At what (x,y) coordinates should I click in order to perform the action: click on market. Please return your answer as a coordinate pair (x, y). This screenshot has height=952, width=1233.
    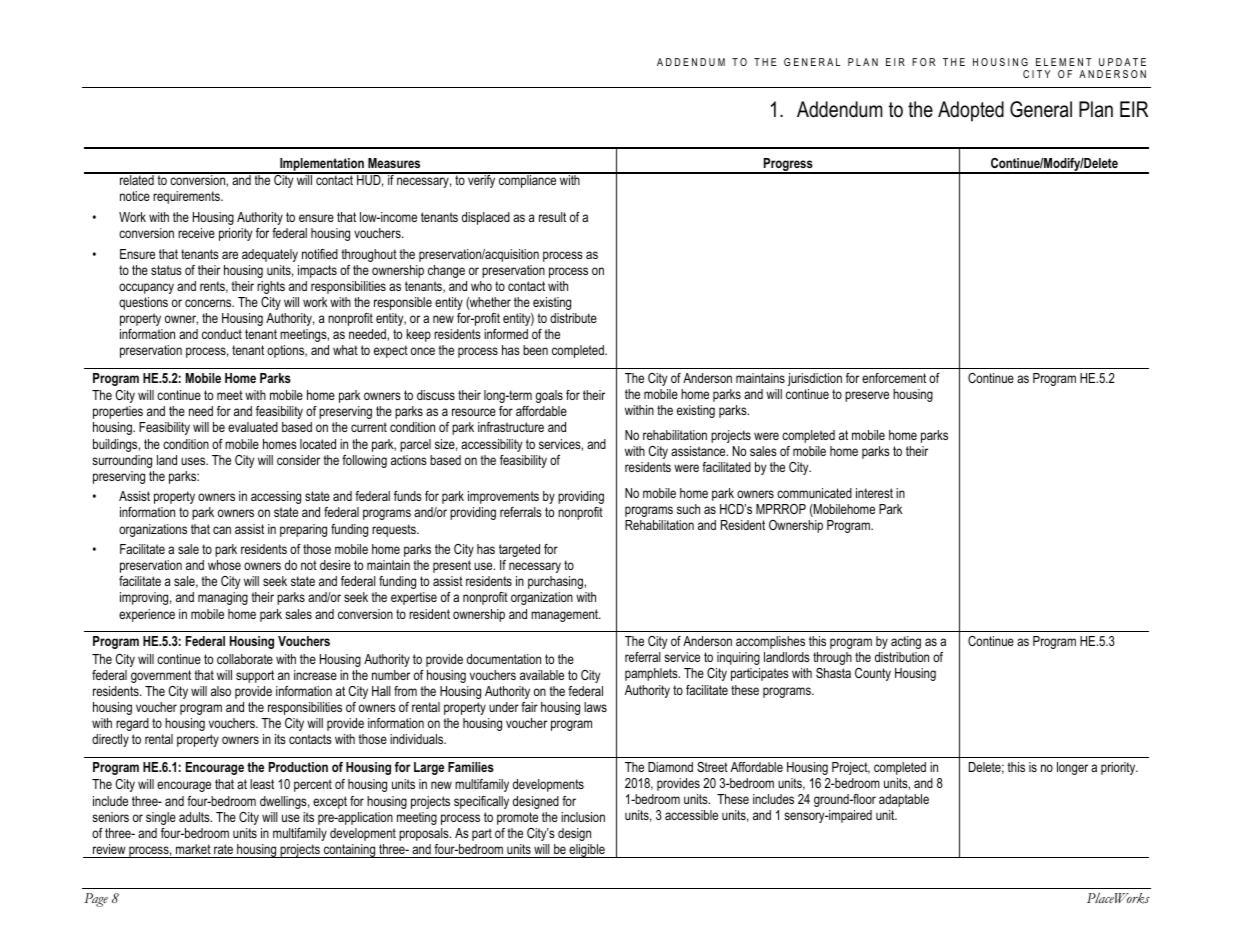
    Looking at the image, I should click on (193, 849).
